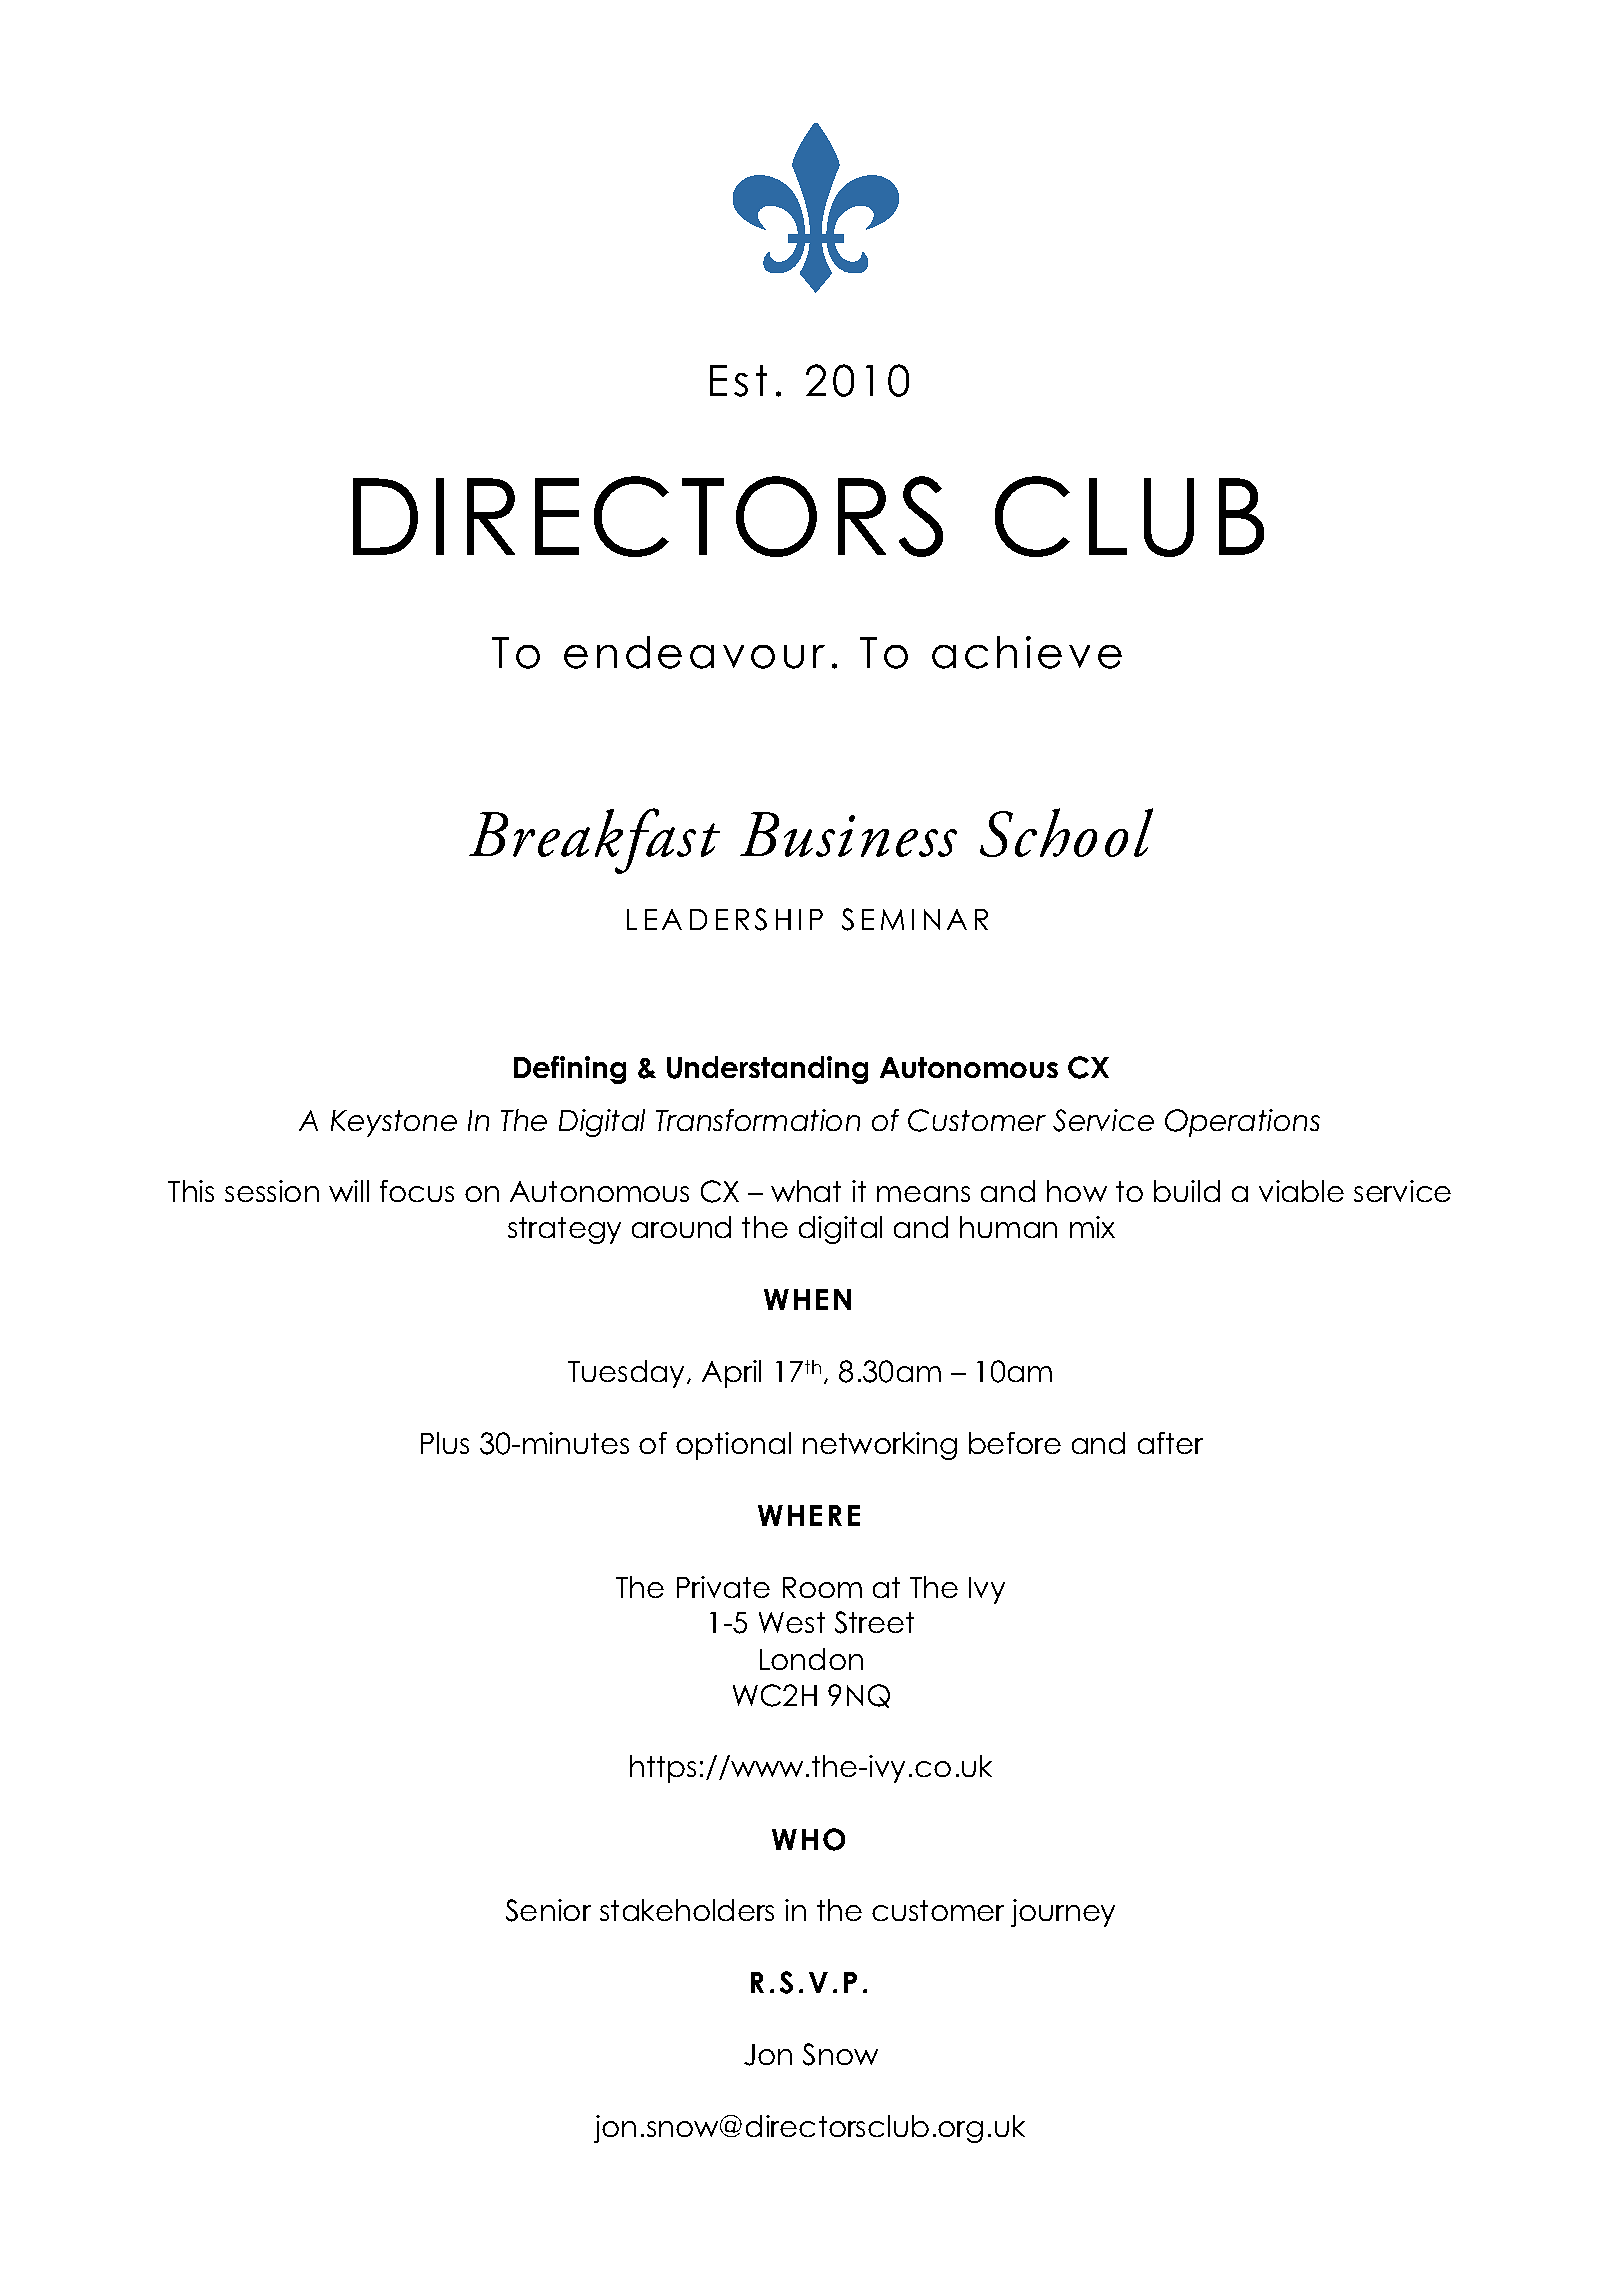 This page has width=1621, height=2274. What do you see at coordinates (807, 1299) in the page?
I see `WHEN` at bounding box center [807, 1299].
